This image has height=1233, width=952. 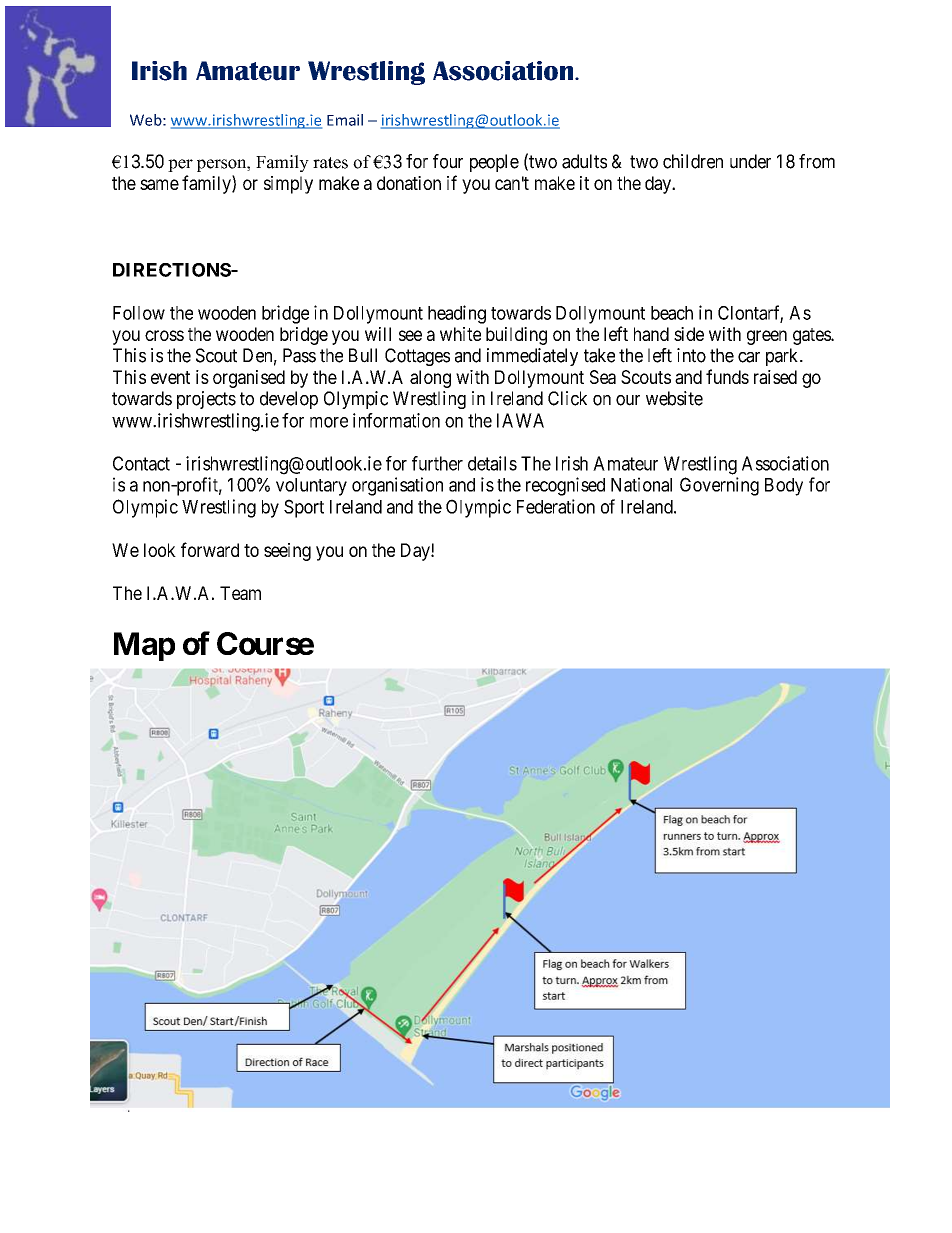 I want to click on cross, so click(x=164, y=335).
